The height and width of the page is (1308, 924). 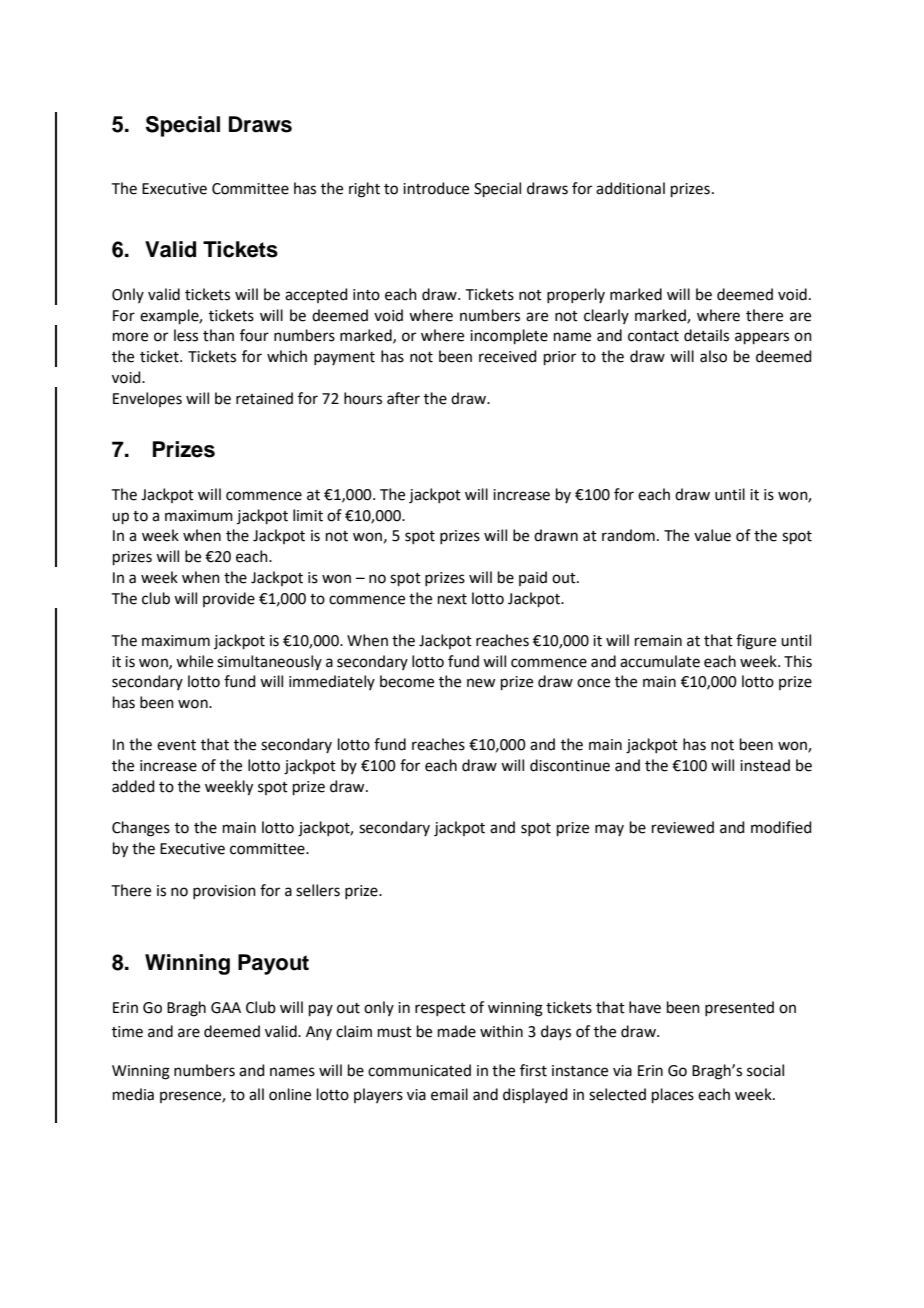 What do you see at coordinates (712, 535) in the page?
I see `value` at bounding box center [712, 535].
